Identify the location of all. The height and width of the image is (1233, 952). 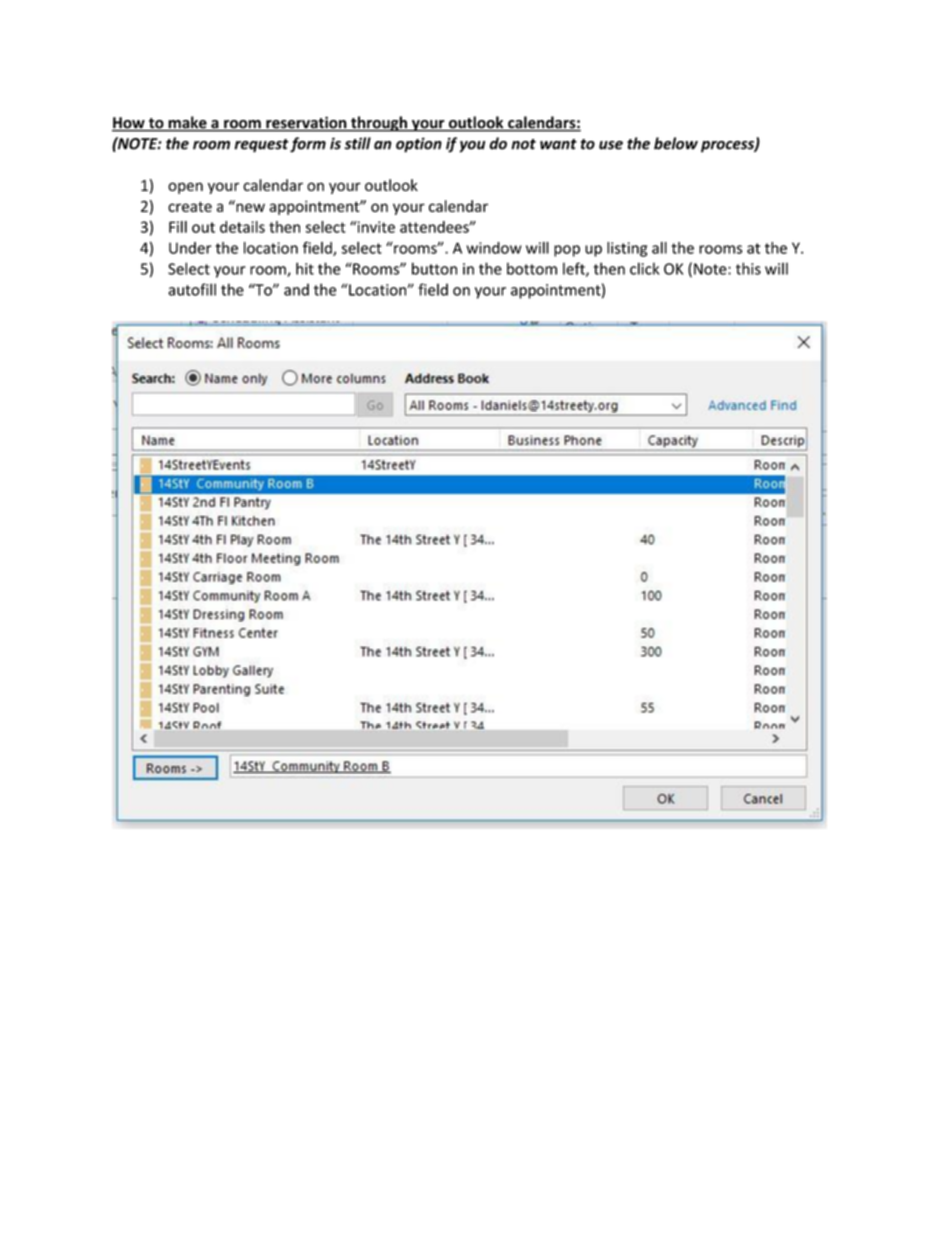
(659, 248).
